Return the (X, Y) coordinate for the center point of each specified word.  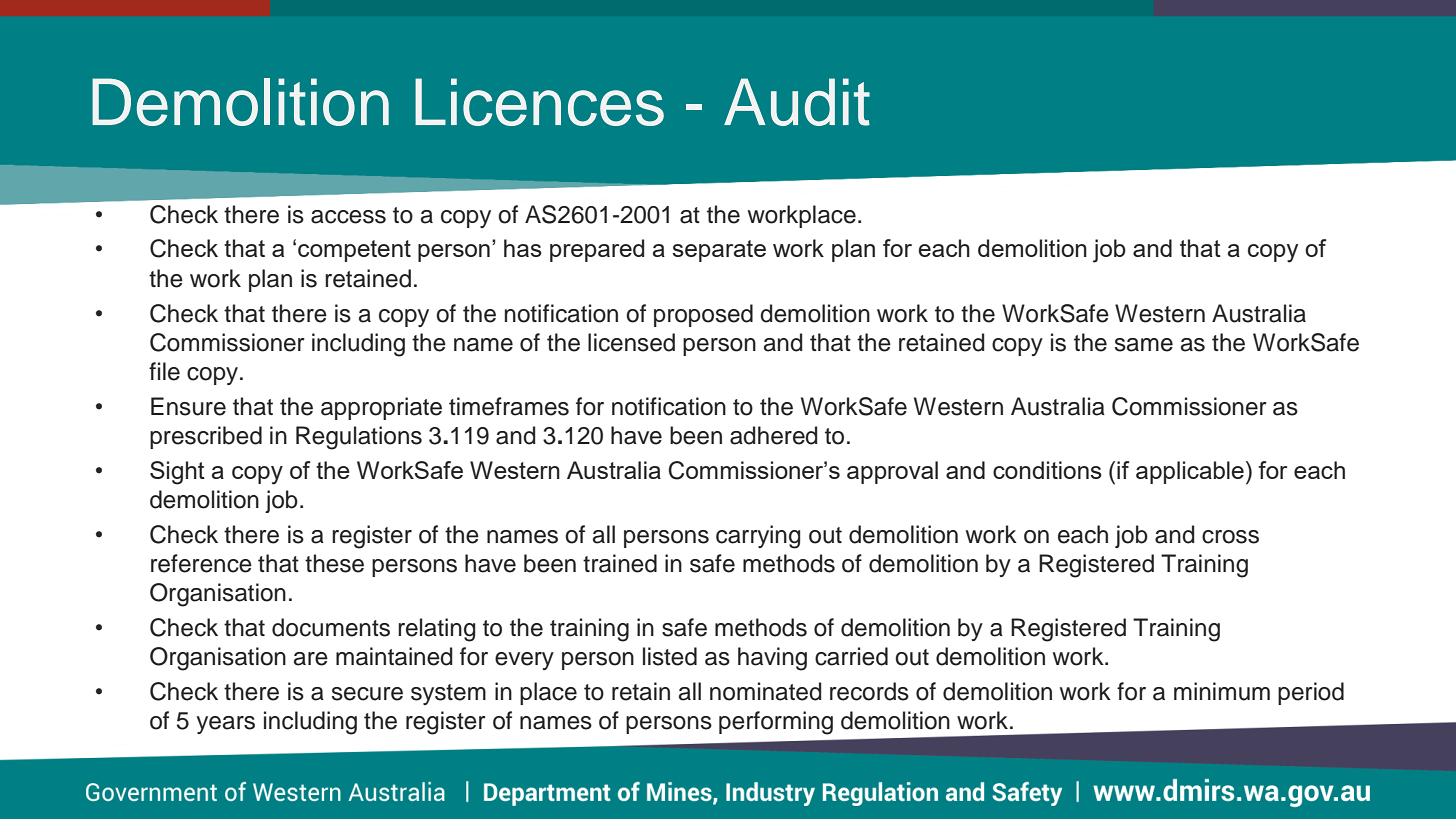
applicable (1190, 472)
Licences (539, 102)
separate (719, 251)
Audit (797, 102)
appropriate (381, 408)
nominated (765, 691)
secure (367, 694)
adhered (773, 435)
